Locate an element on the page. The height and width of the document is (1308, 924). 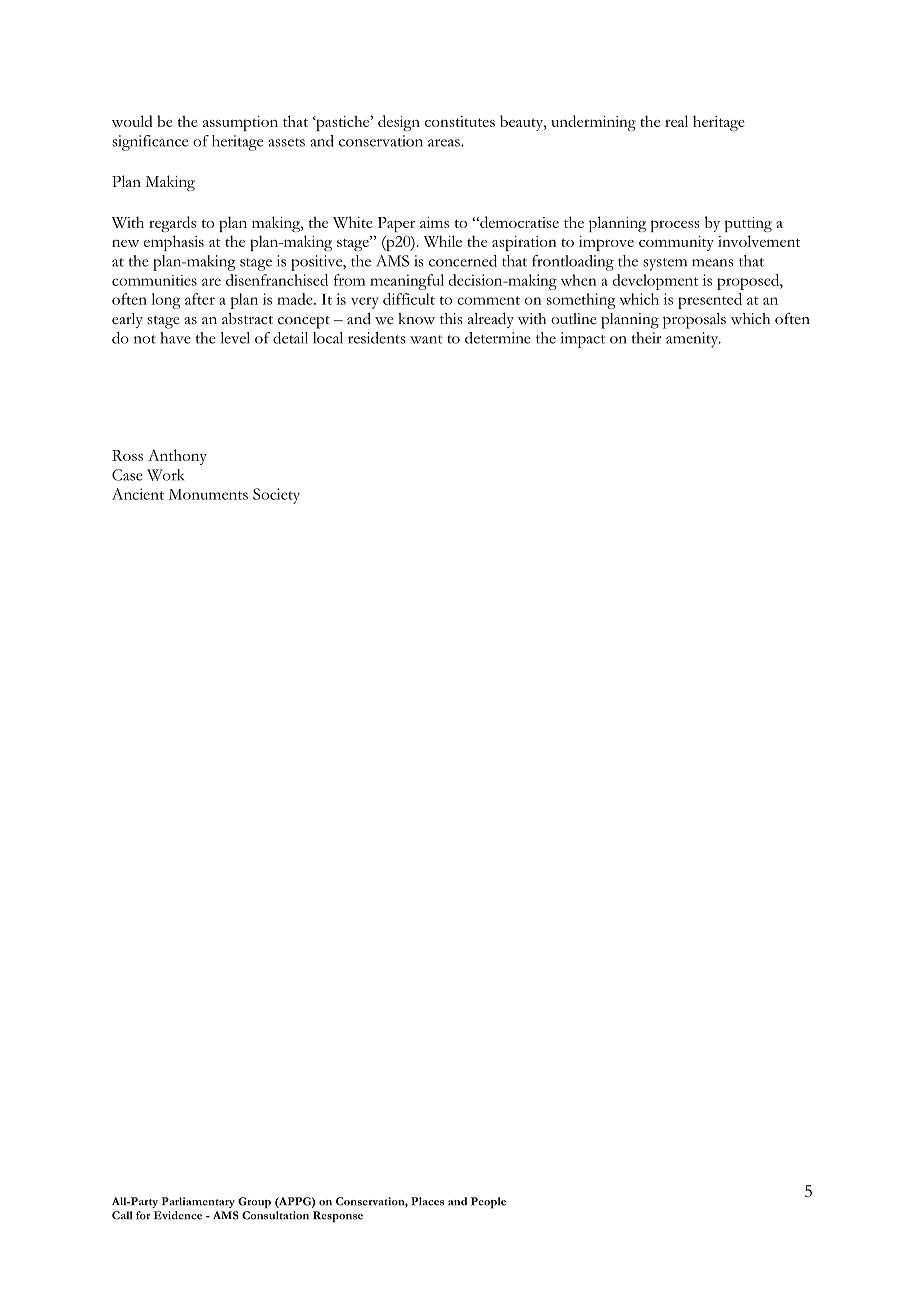
Society is located at coordinates (276, 496).
